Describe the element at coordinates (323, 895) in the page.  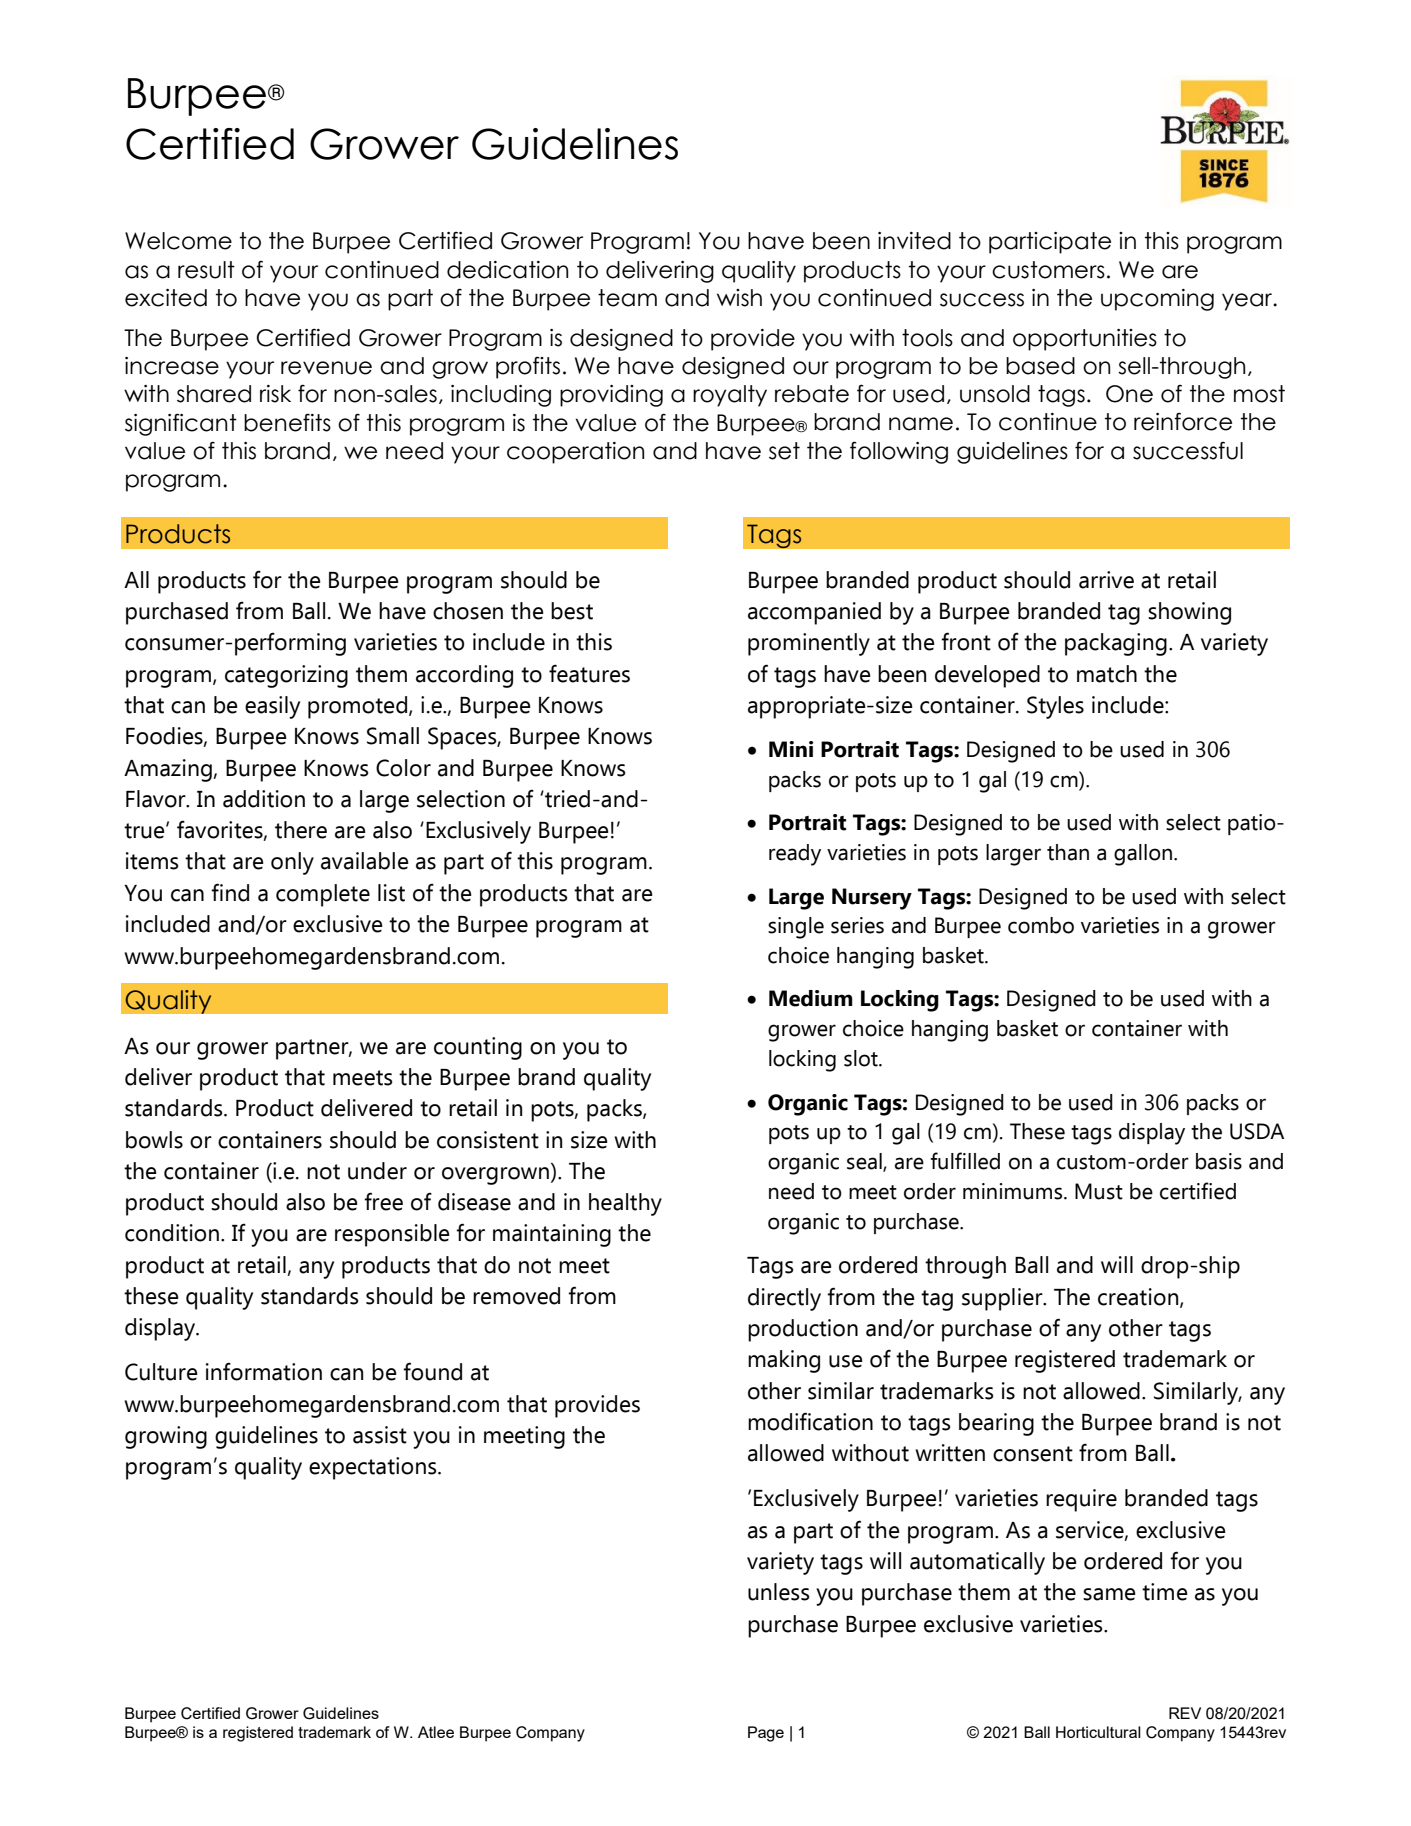
I see `complete` at that location.
